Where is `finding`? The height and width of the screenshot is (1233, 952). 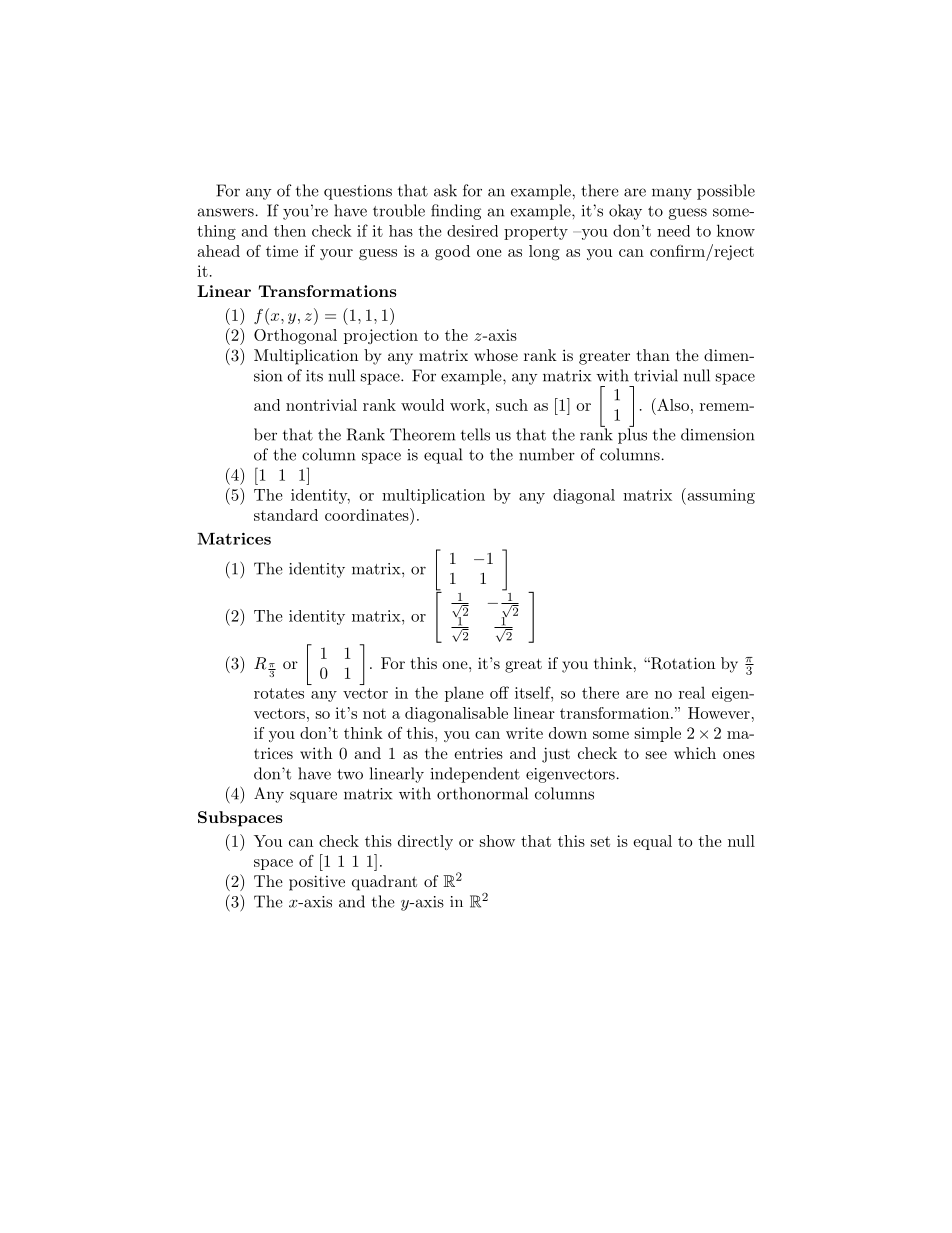 finding is located at coordinates (456, 212).
